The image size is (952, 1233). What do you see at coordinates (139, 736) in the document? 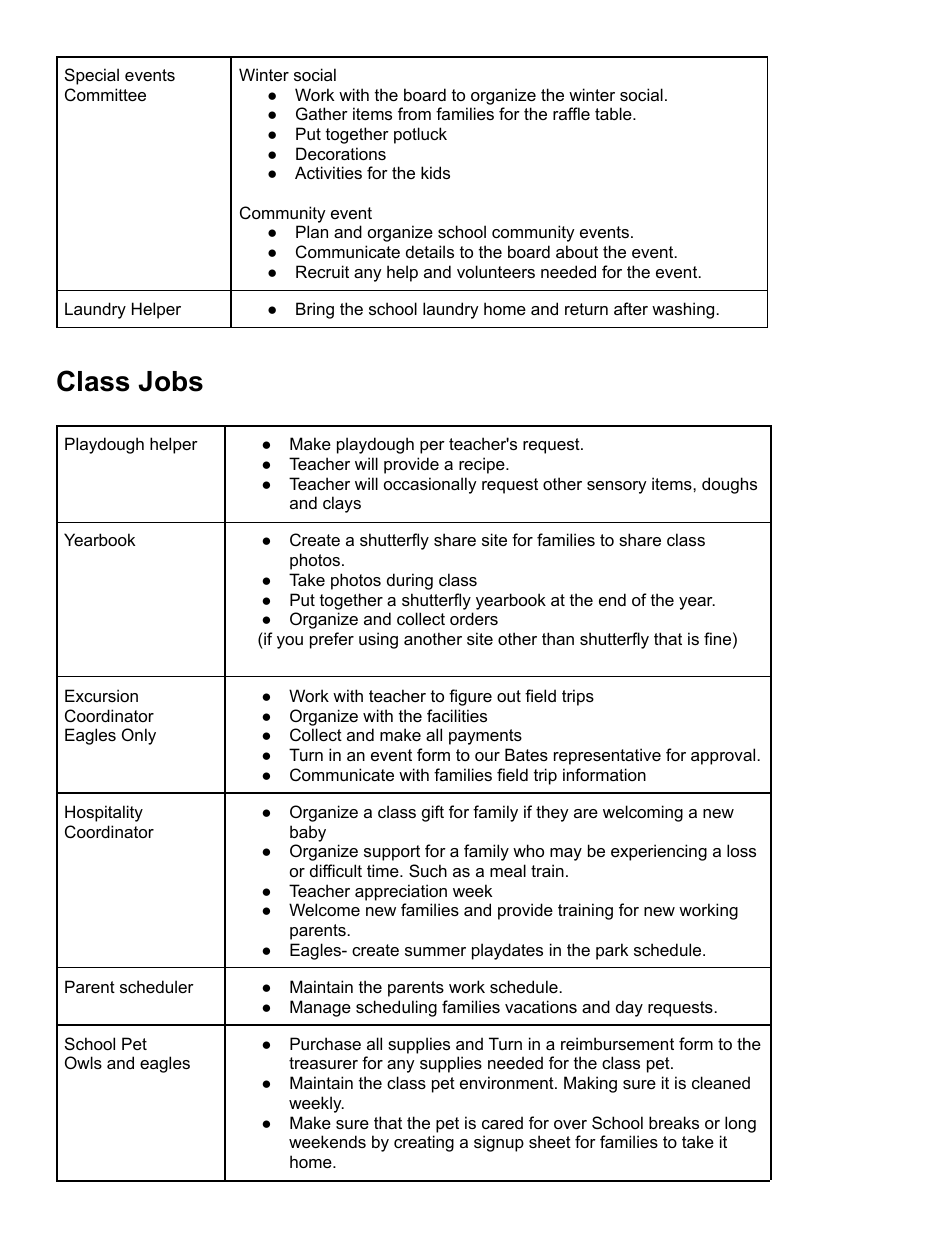
I see `Only` at bounding box center [139, 736].
